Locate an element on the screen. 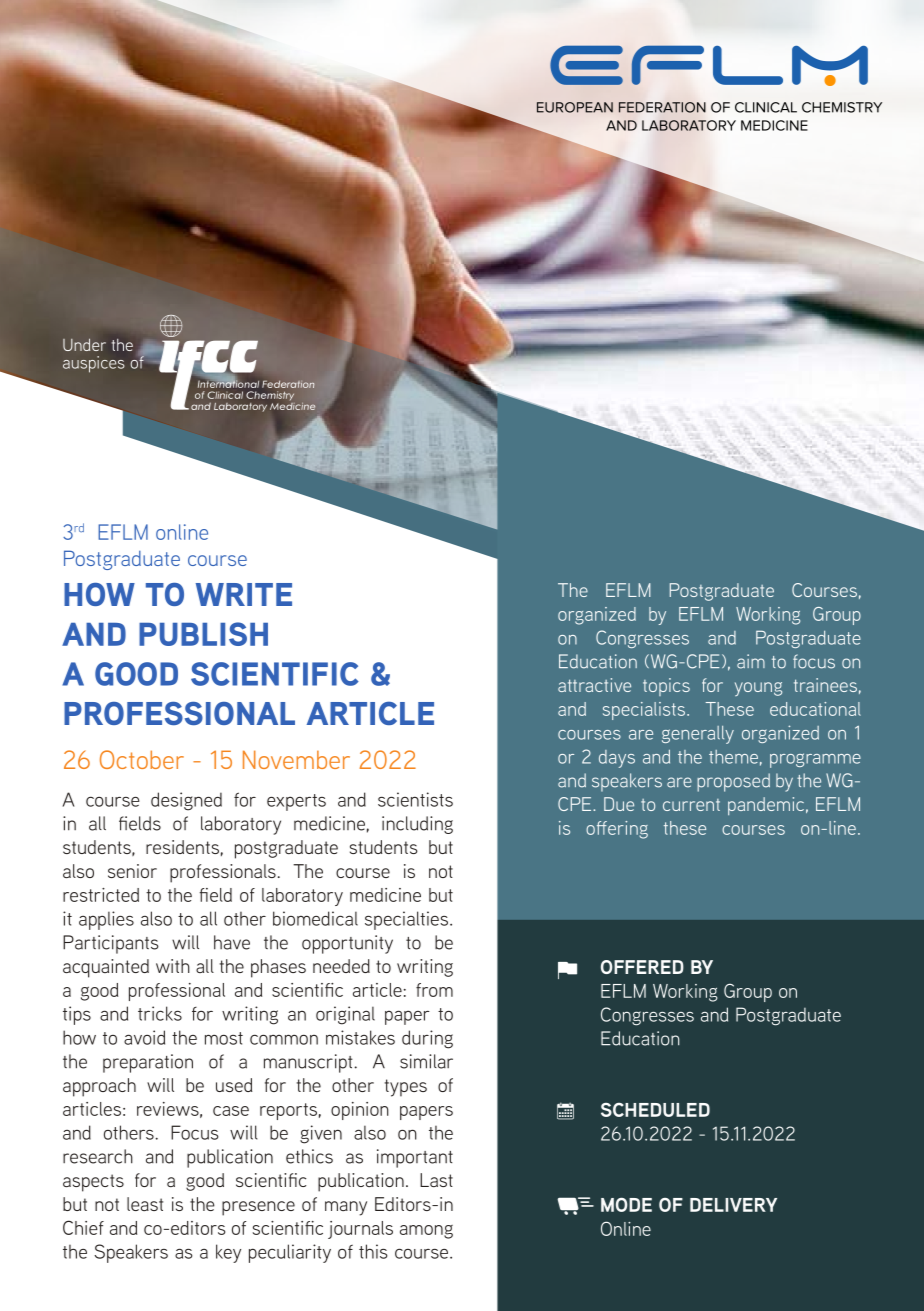 The height and width of the screenshot is (1311, 924). specialties is located at coordinates (408, 920).
